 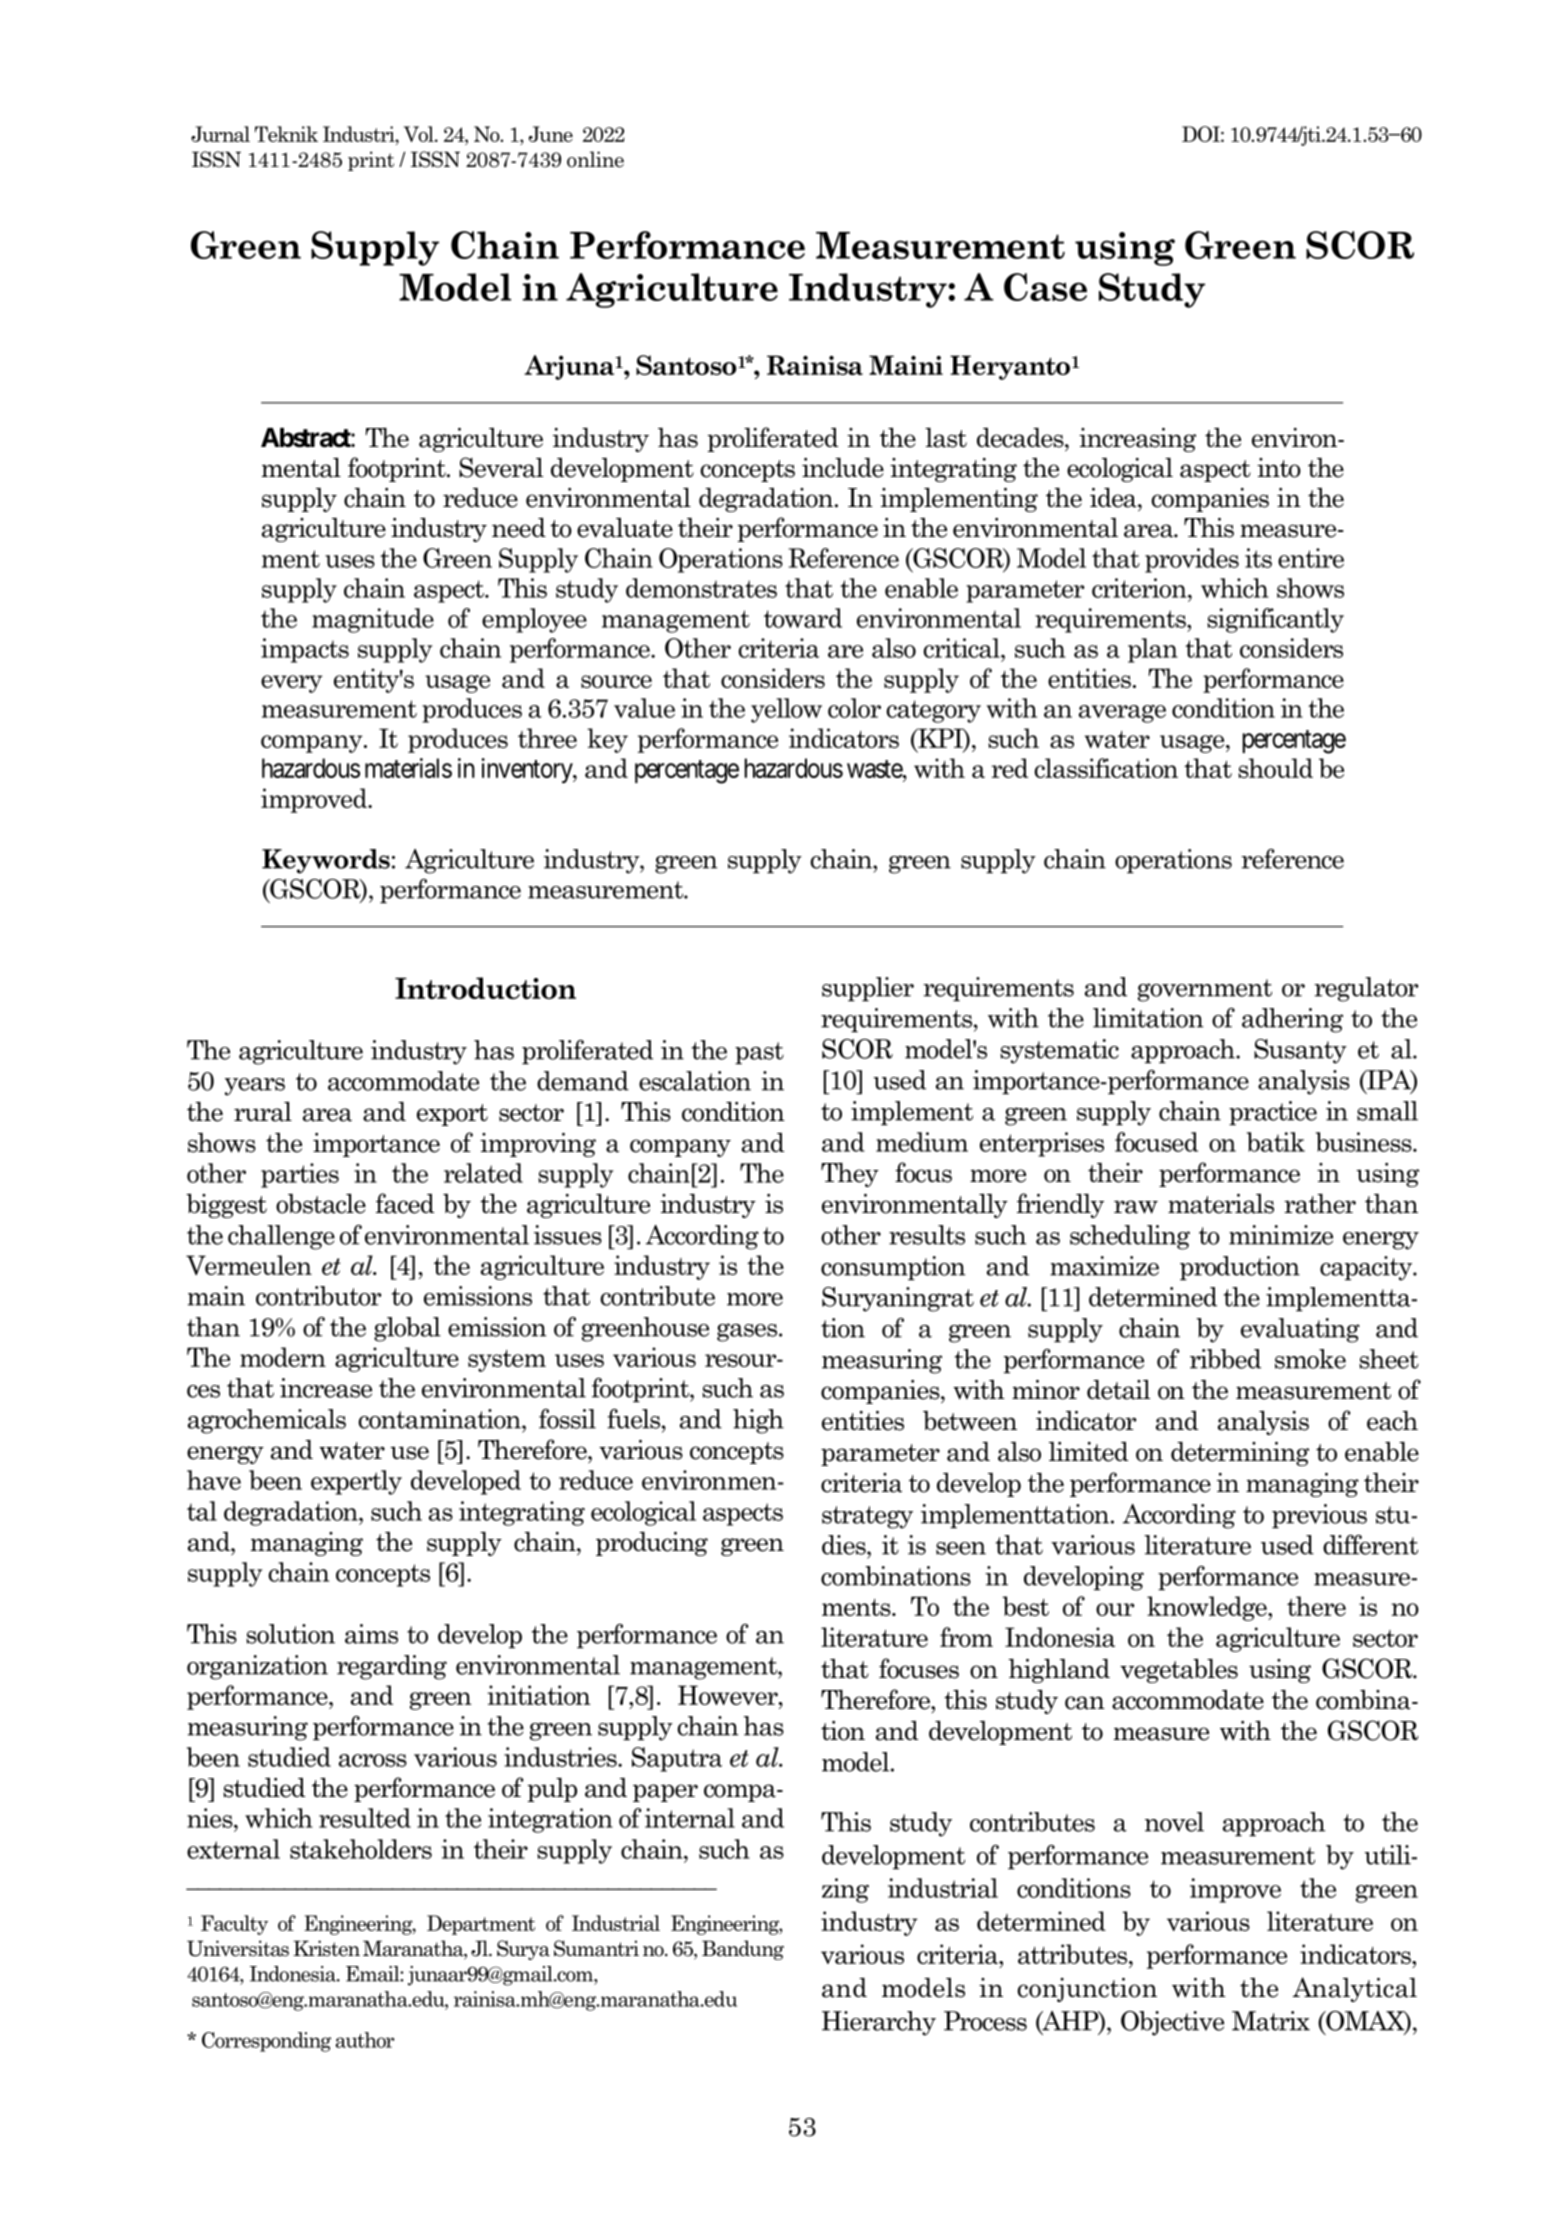 What do you see at coordinates (263, 1112) in the page?
I see `rural` at bounding box center [263, 1112].
